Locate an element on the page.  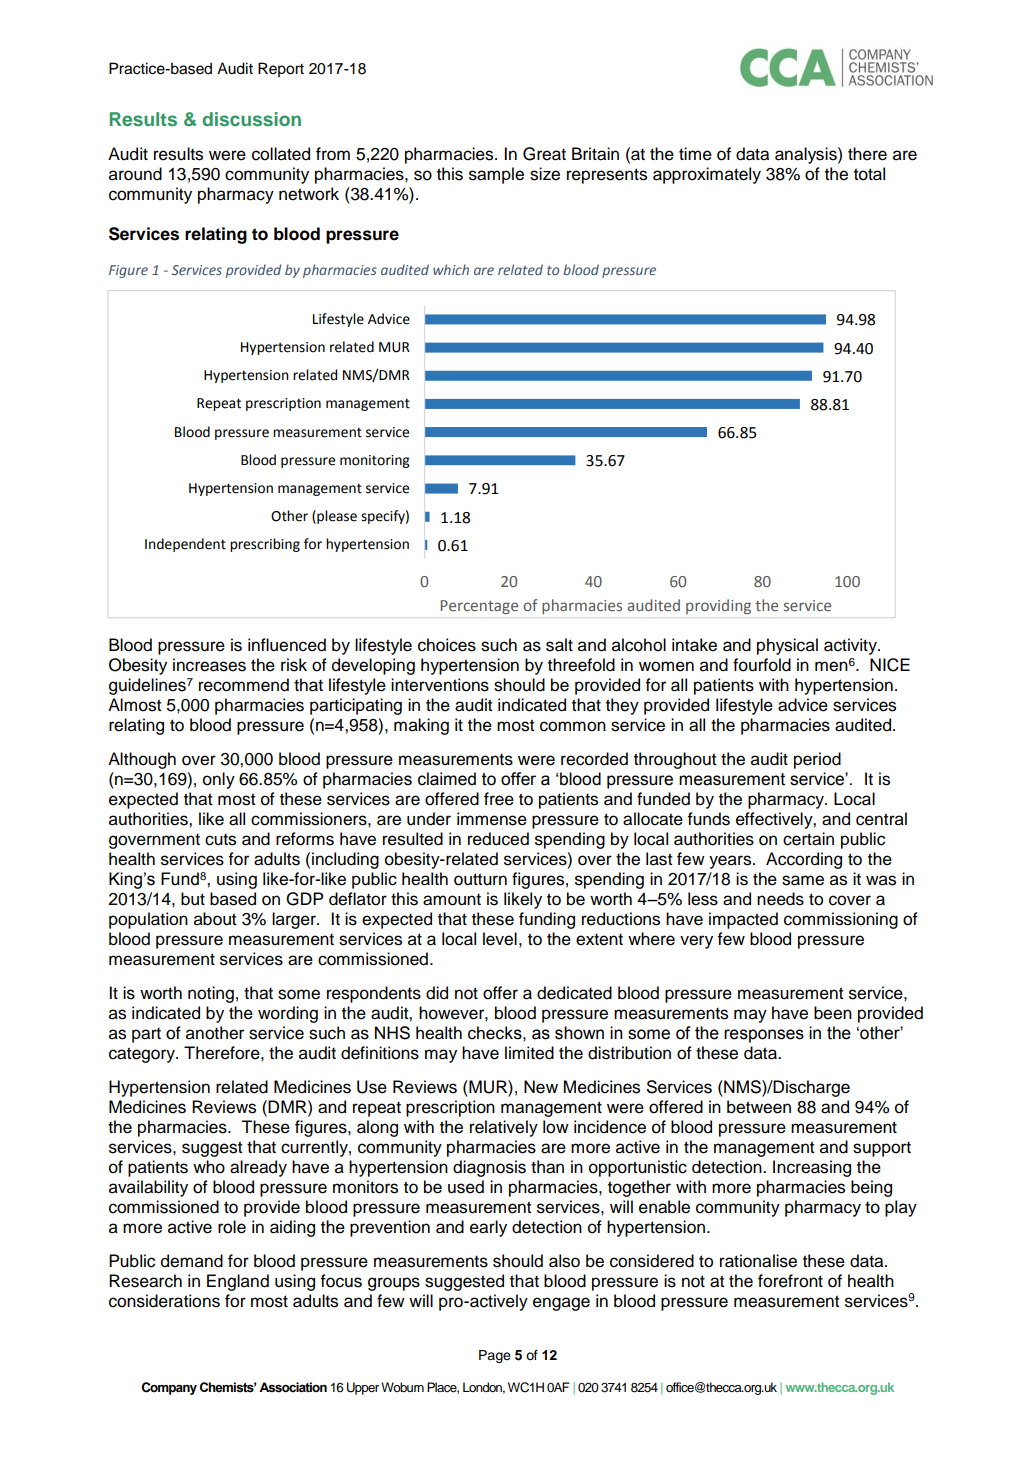
Company is located at coordinates (169, 1388).
